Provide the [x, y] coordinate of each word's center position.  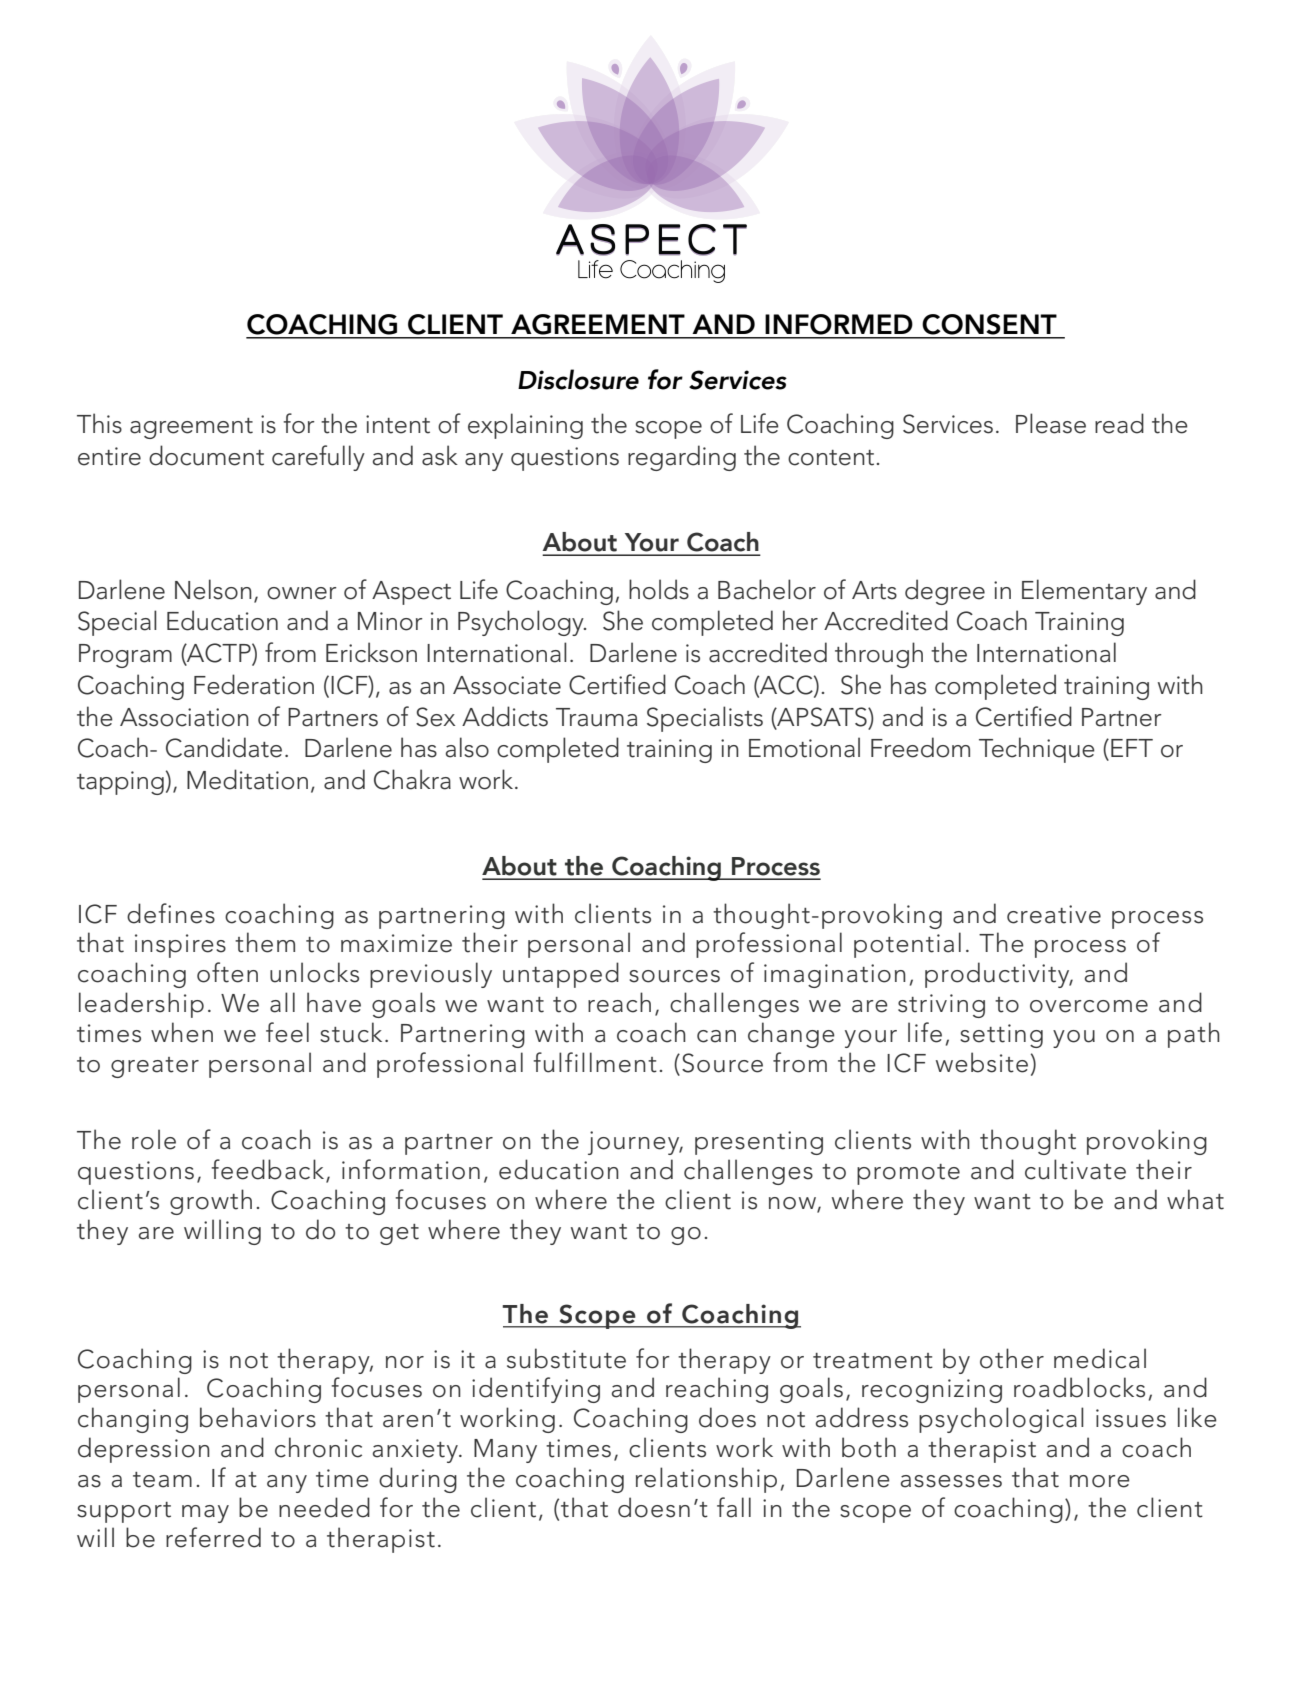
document [206, 455]
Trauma [596, 717]
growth [211, 1202]
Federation [254, 684]
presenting [759, 1143]
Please [1051, 423]
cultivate [1075, 1169]
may [205, 1514]
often [227, 972]
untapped [561, 975]
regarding [682, 458]
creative [1054, 914]
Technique [1037, 750]
